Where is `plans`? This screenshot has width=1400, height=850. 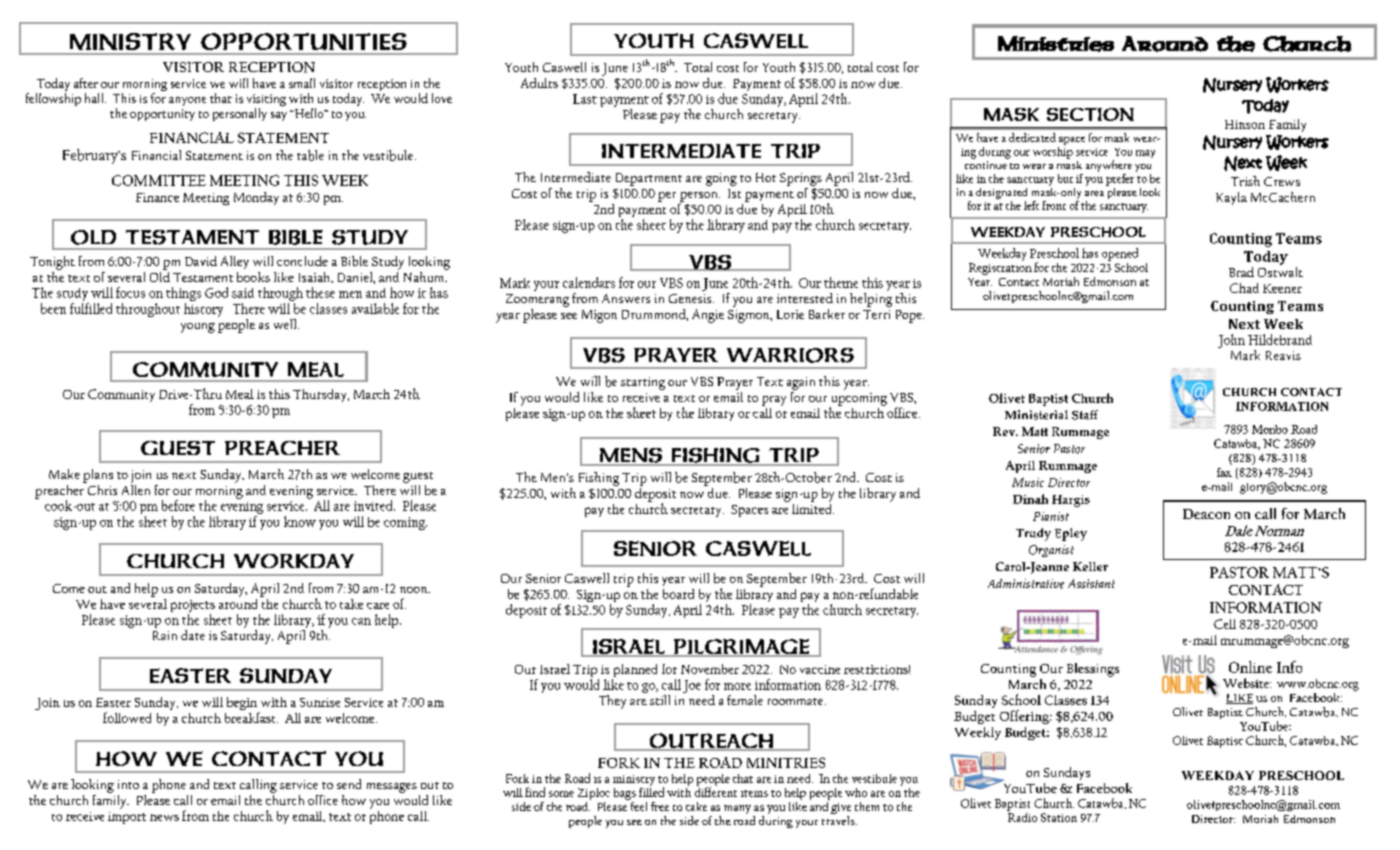 plans is located at coordinates (98, 476).
